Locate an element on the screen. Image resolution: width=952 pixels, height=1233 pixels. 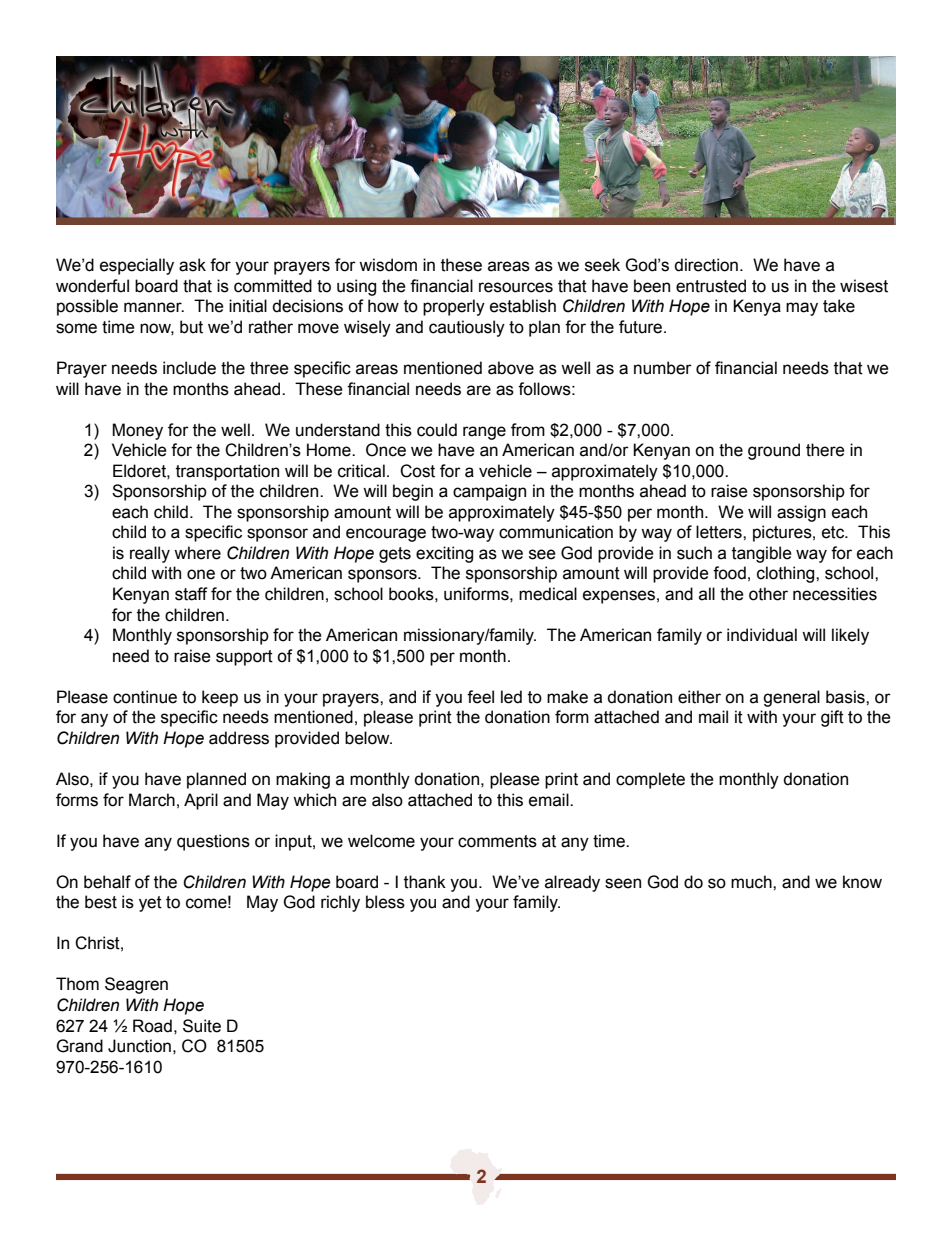
feel is located at coordinates (480, 697).
